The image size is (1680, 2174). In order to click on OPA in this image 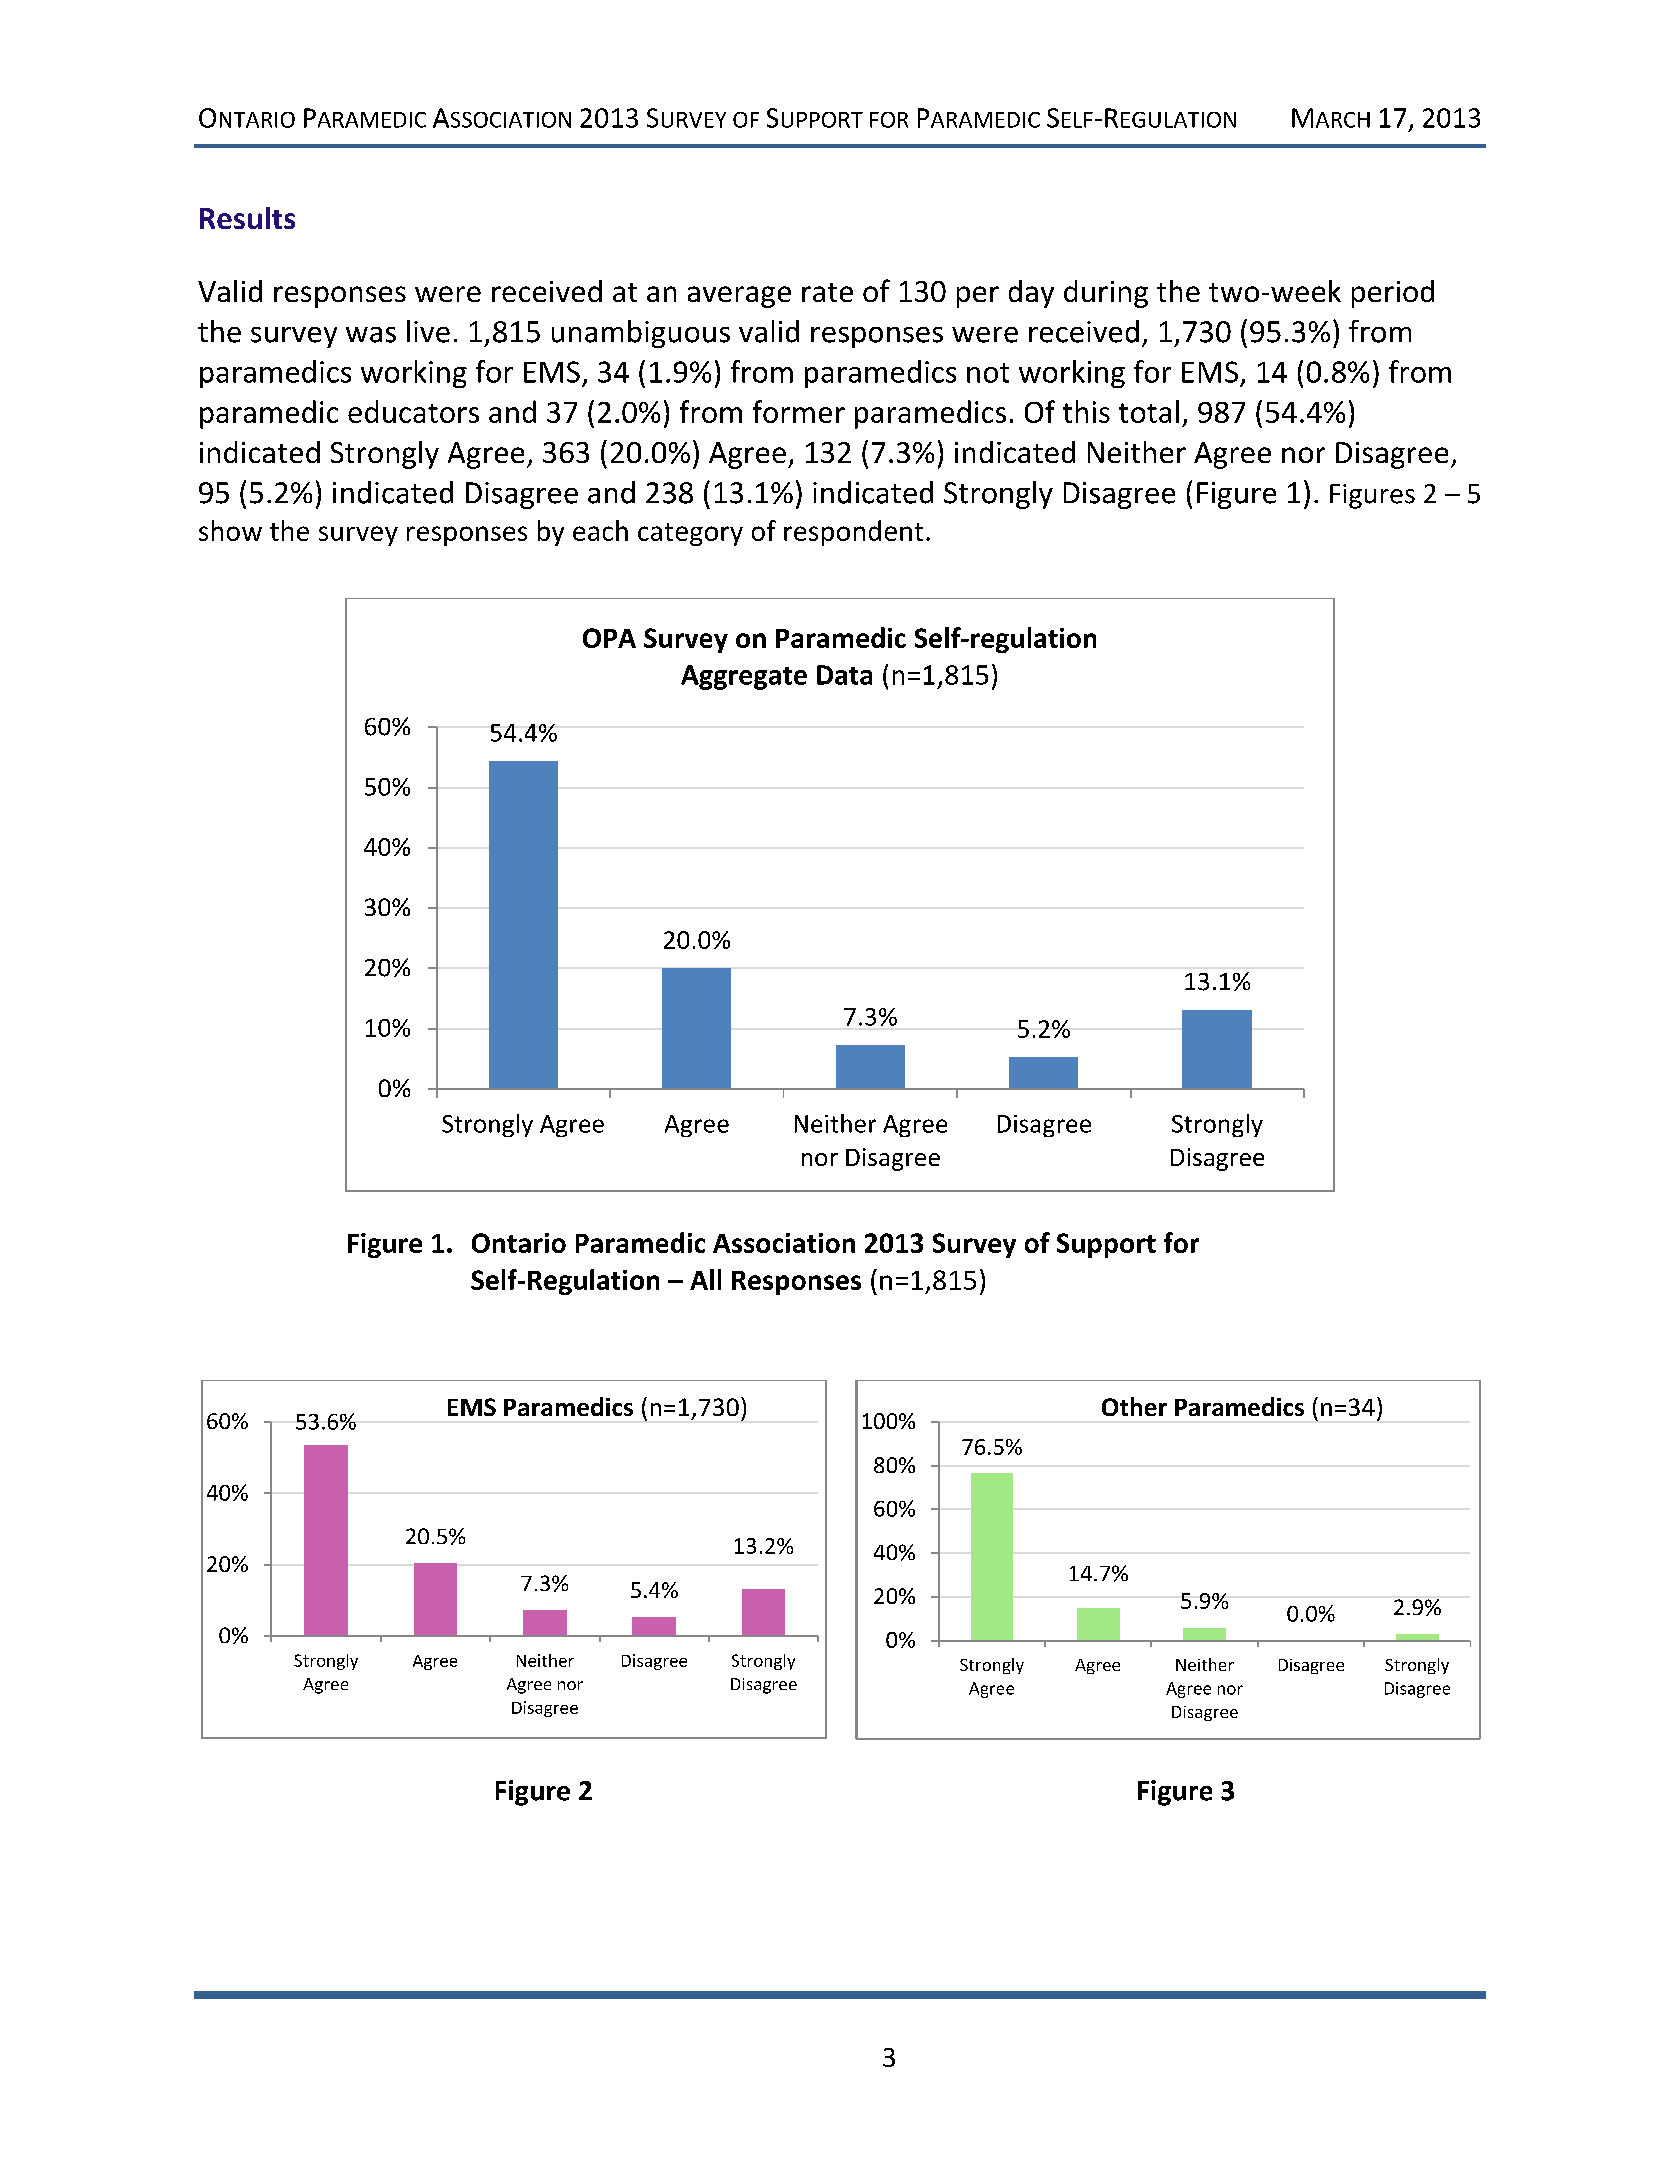, I will do `click(609, 638)`.
